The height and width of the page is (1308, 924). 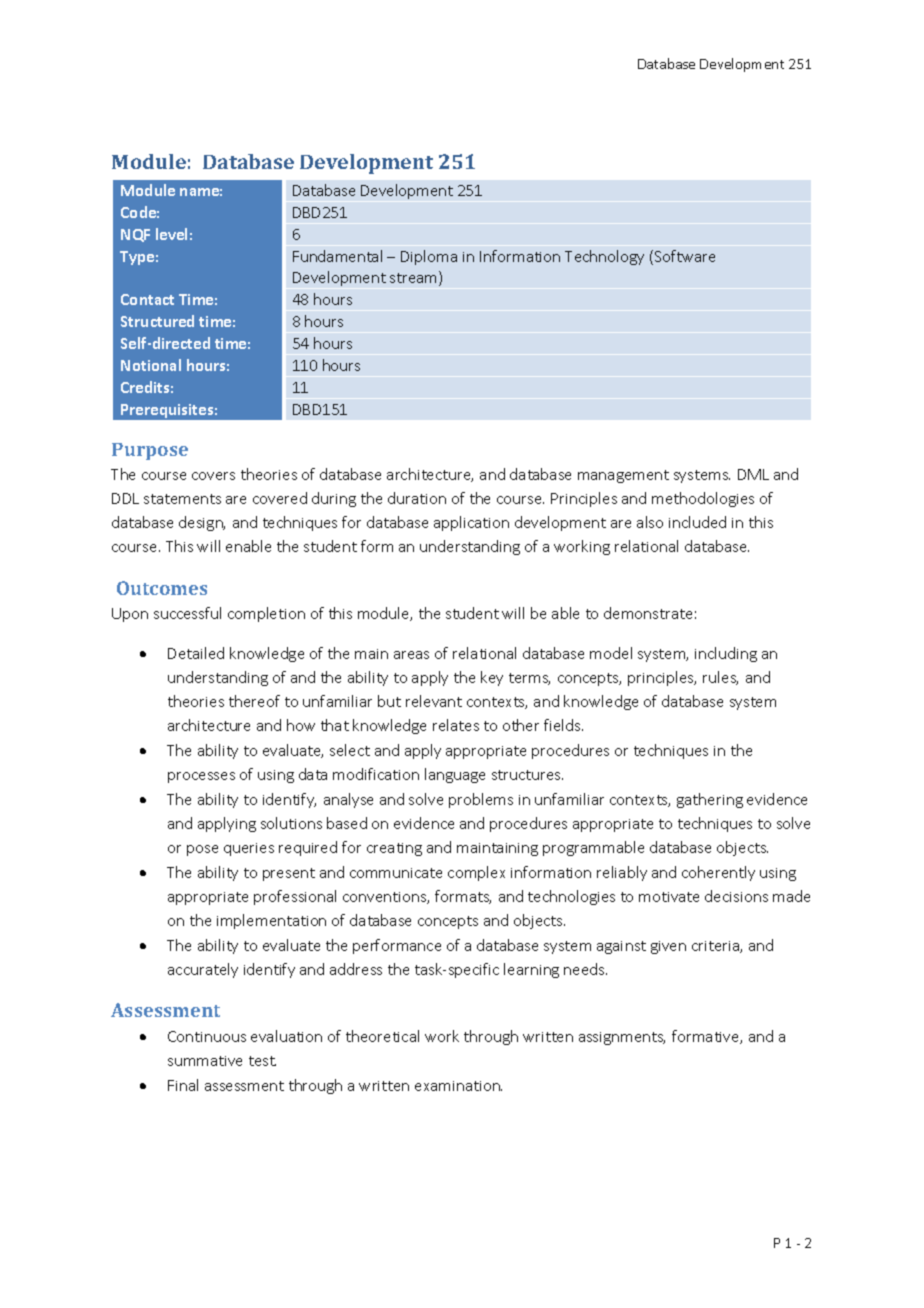 I want to click on rules, so click(x=720, y=678).
